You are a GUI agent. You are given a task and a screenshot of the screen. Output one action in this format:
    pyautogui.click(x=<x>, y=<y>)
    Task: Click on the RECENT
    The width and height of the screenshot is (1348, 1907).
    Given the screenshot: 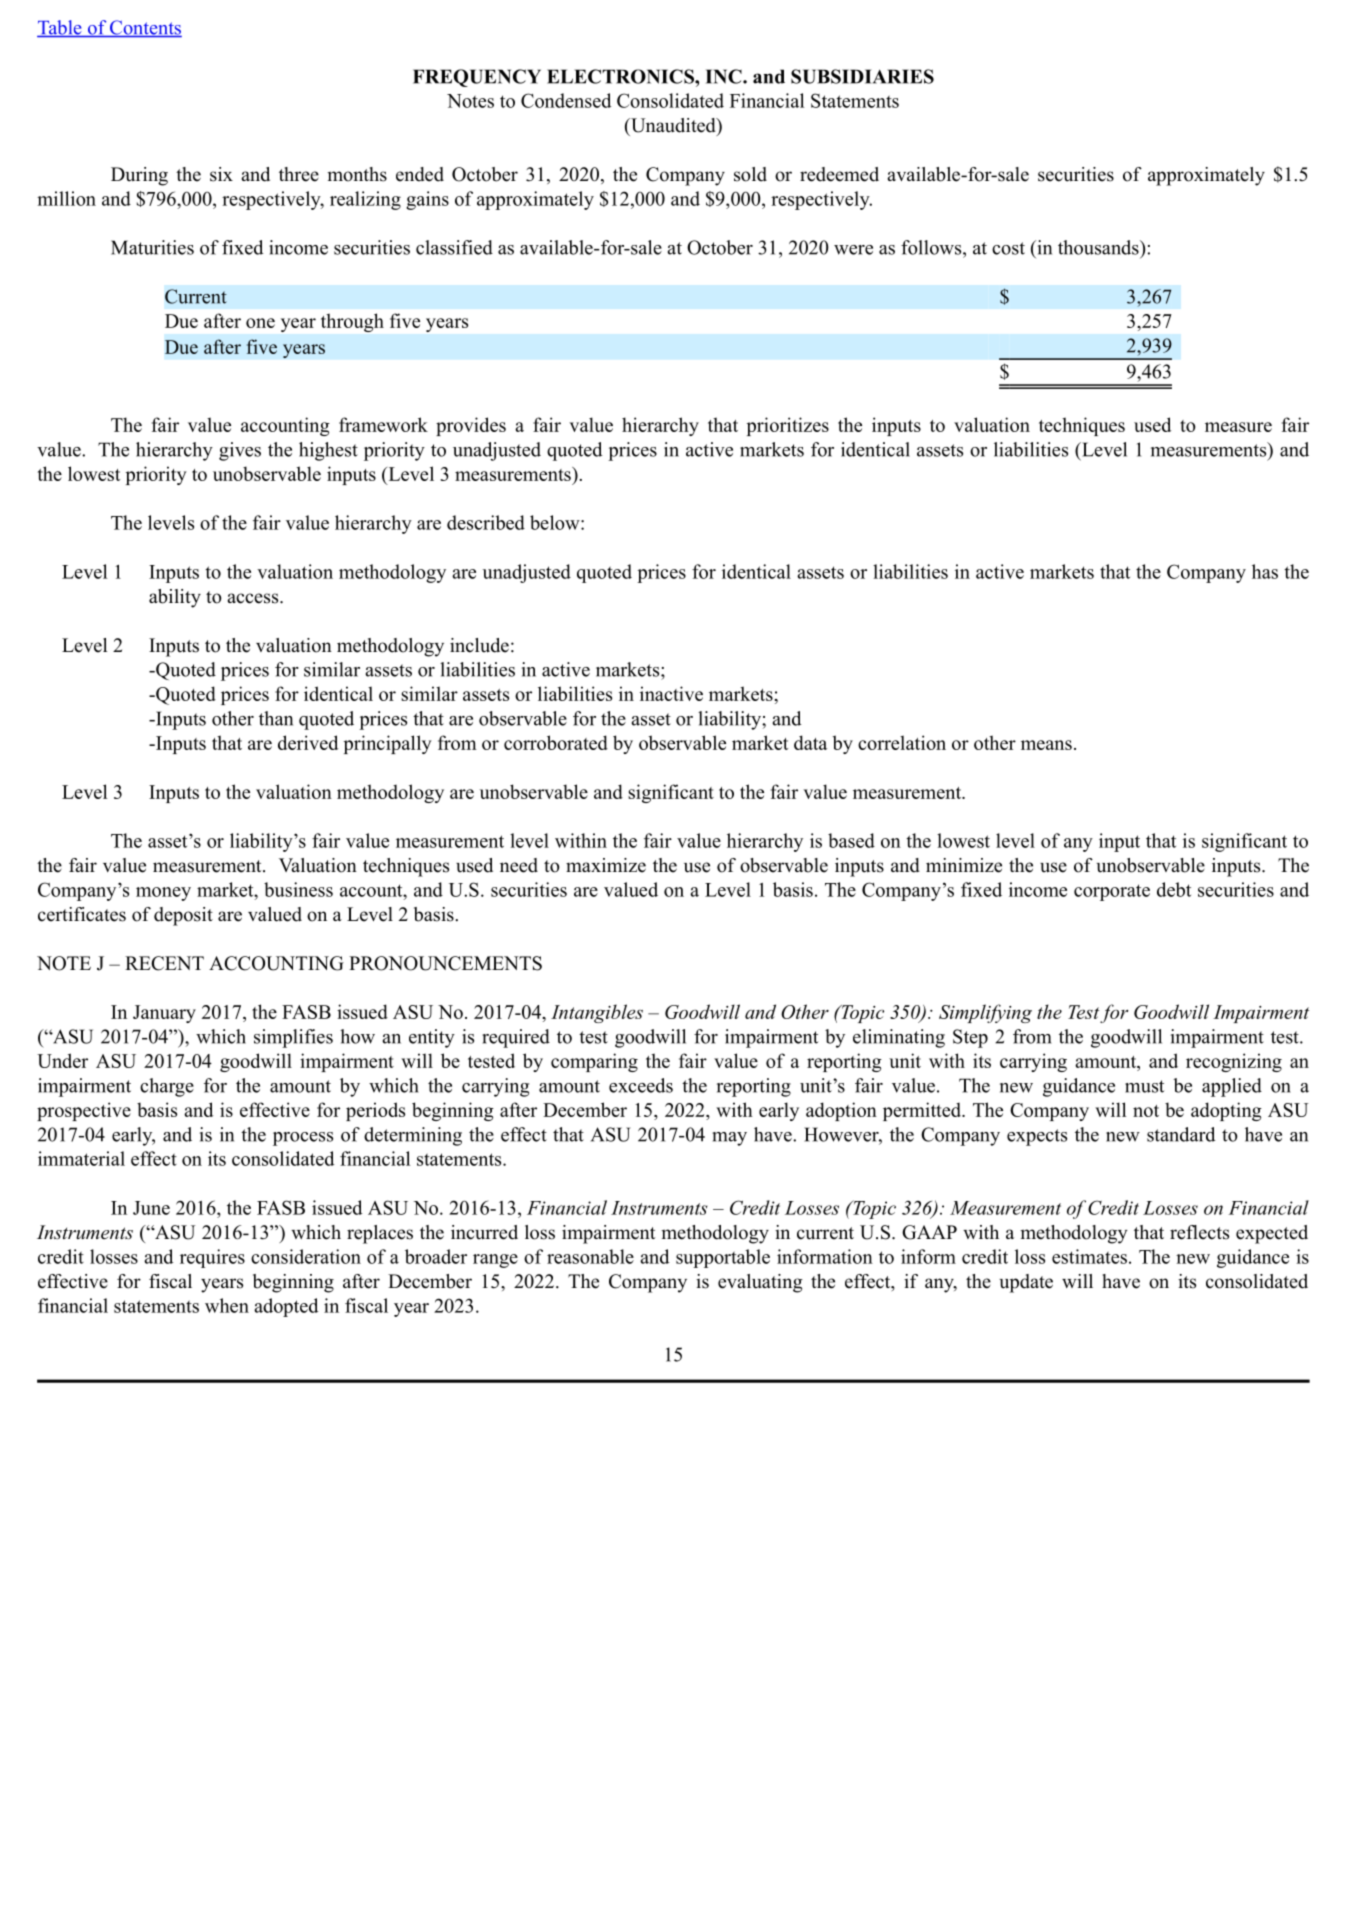 What is the action you would take?
    pyautogui.click(x=164, y=963)
